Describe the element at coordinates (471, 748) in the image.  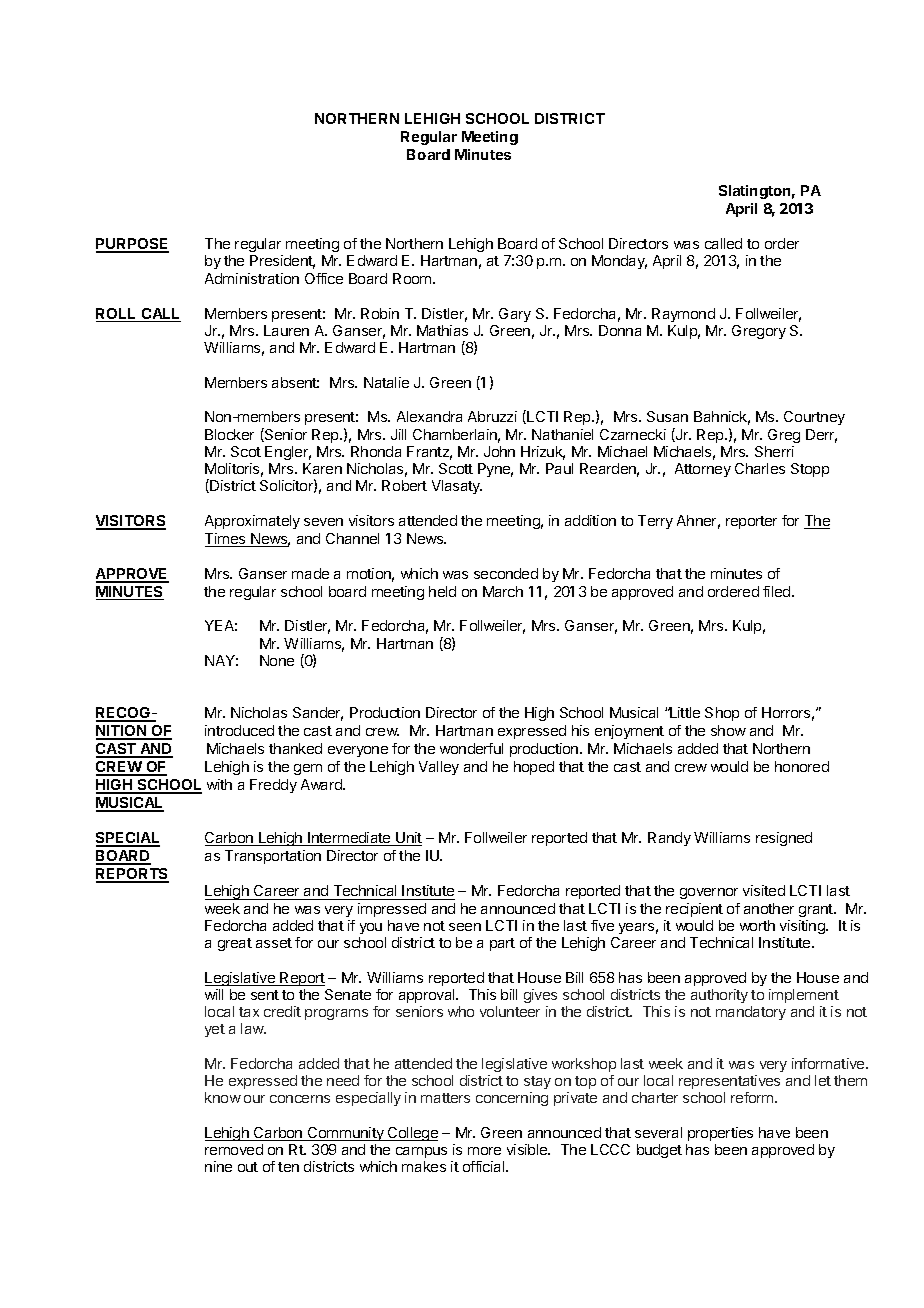
I see `wonderful` at that location.
